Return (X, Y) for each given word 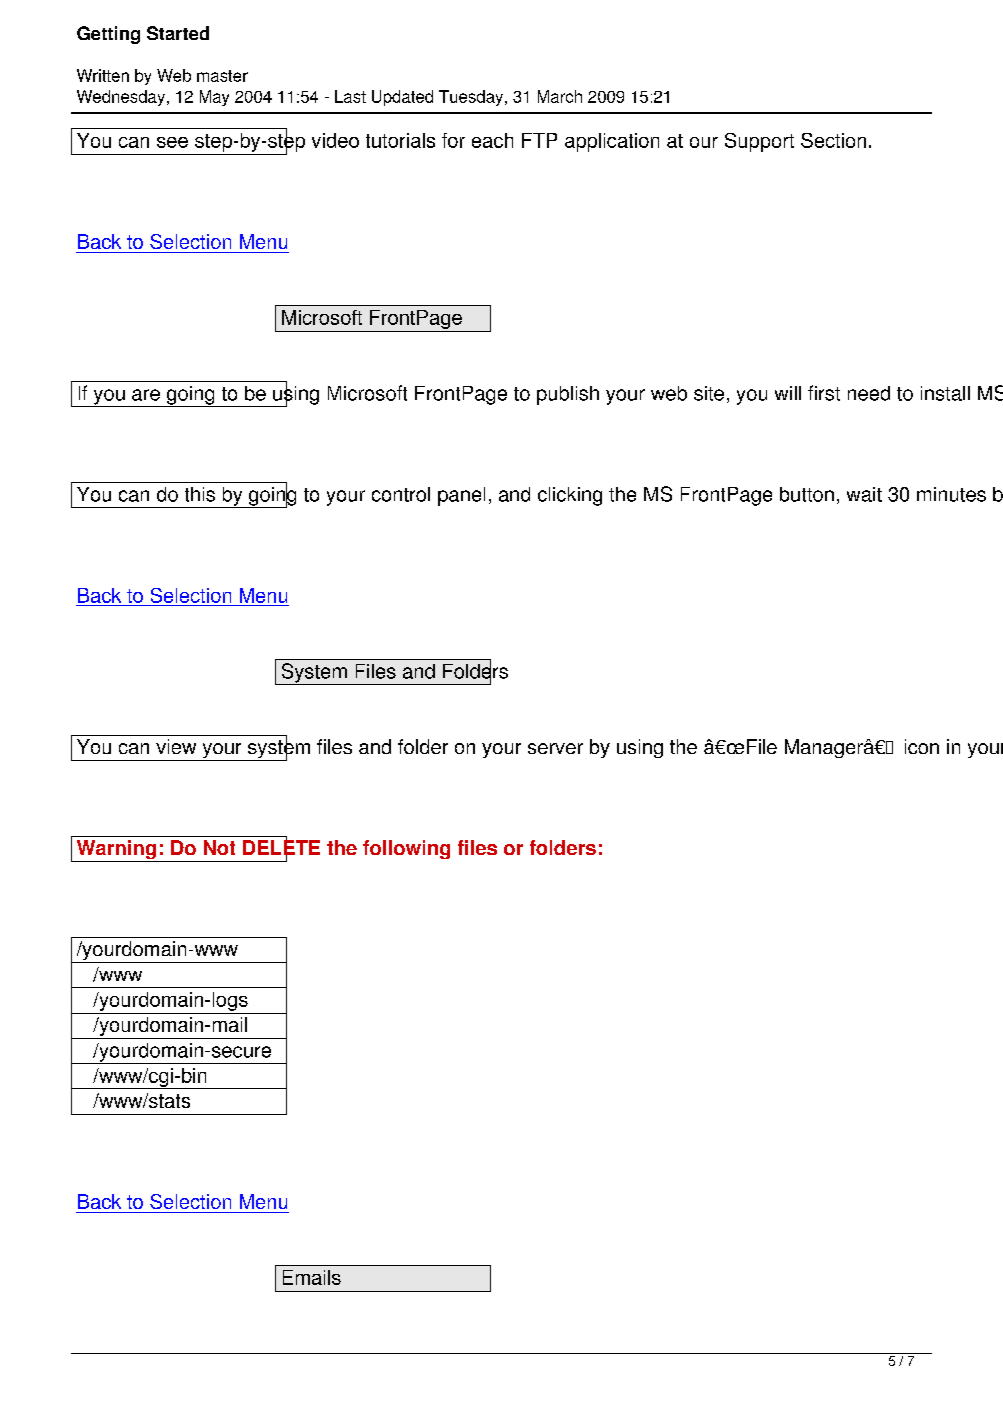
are (146, 395)
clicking (570, 496)
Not (219, 847)
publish (568, 395)
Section (833, 140)
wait (864, 494)
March (560, 96)
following (406, 849)
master (222, 76)
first (824, 393)
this (200, 494)
